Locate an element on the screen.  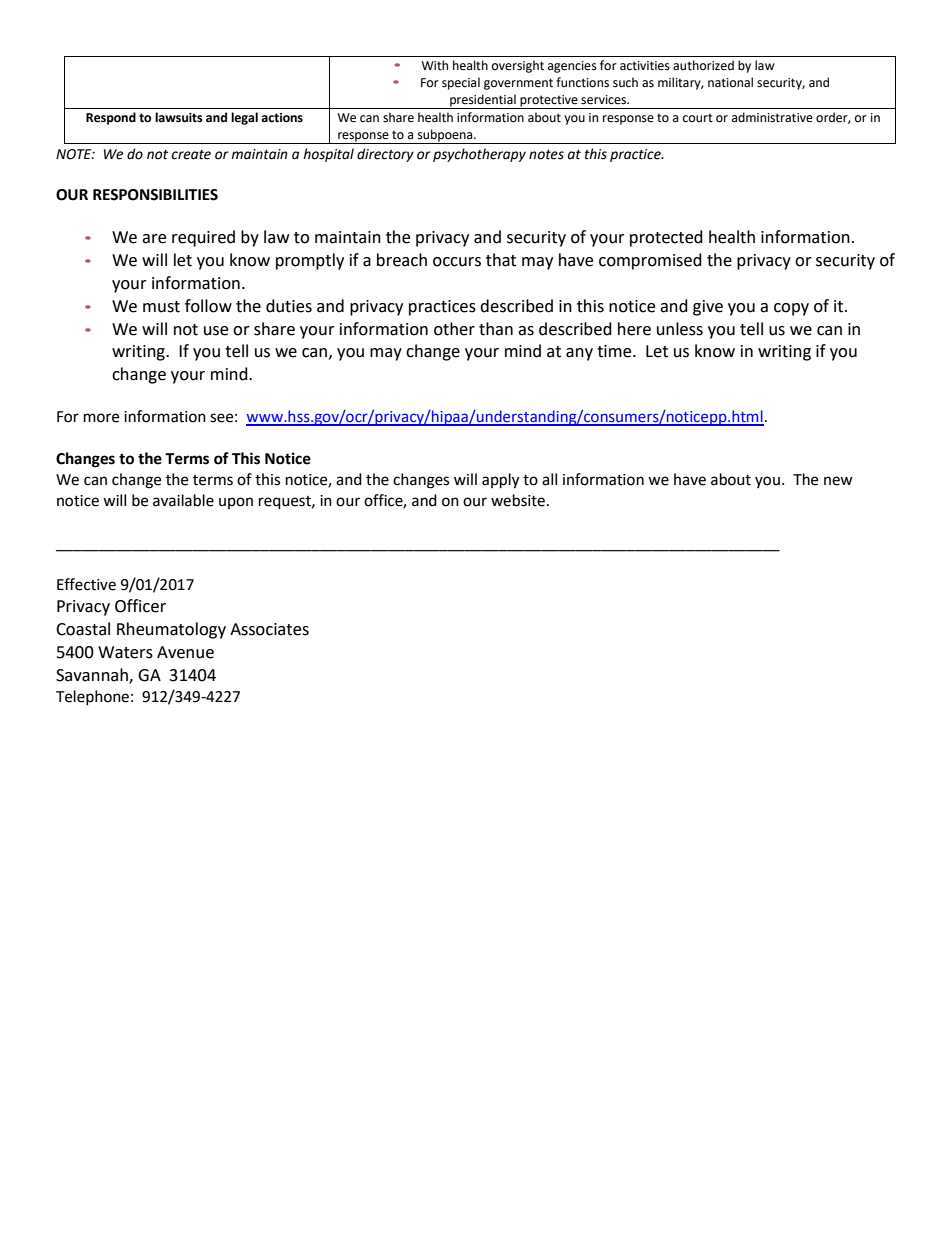
national is located at coordinates (730, 82).
